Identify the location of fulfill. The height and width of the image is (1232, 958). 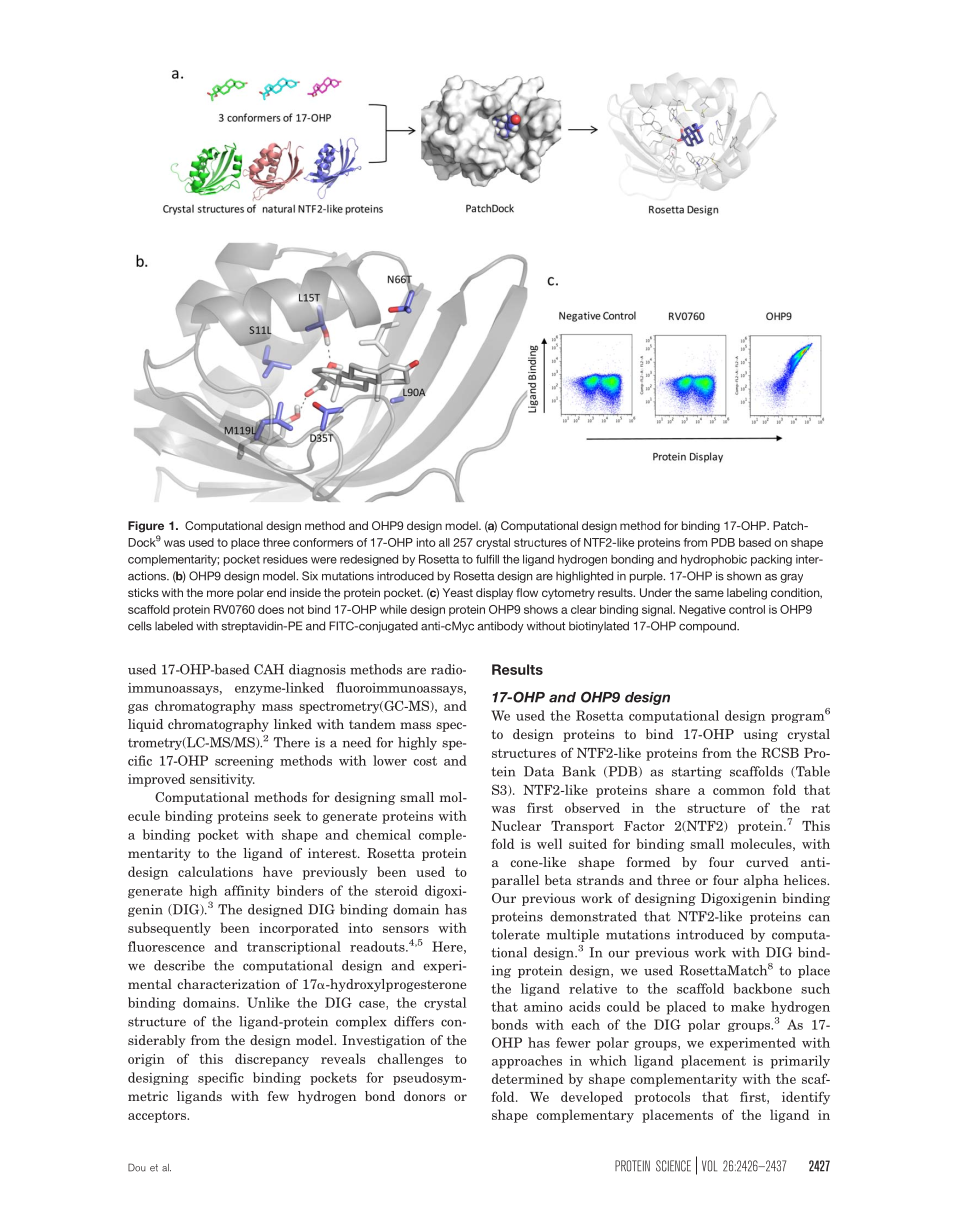
(487, 559).
